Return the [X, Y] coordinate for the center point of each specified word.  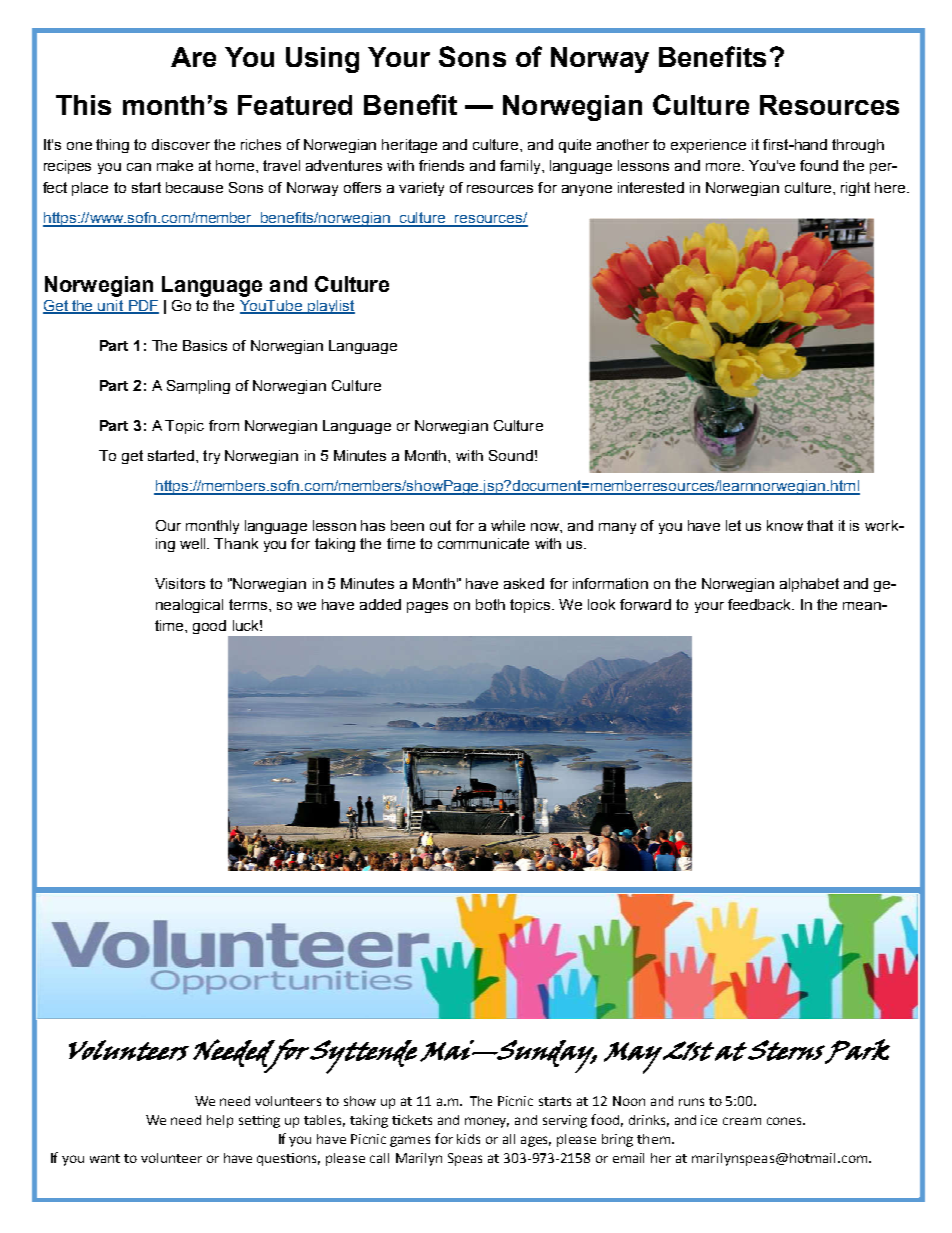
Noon [629, 1101]
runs [691, 1102]
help [220, 1121]
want [105, 1158]
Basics [205, 345]
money [487, 1122]
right [855, 189]
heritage [409, 146]
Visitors [180, 583]
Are [193, 57]
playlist [330, 307]
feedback [761, 604]
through [858, 146]
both [490, 604]
